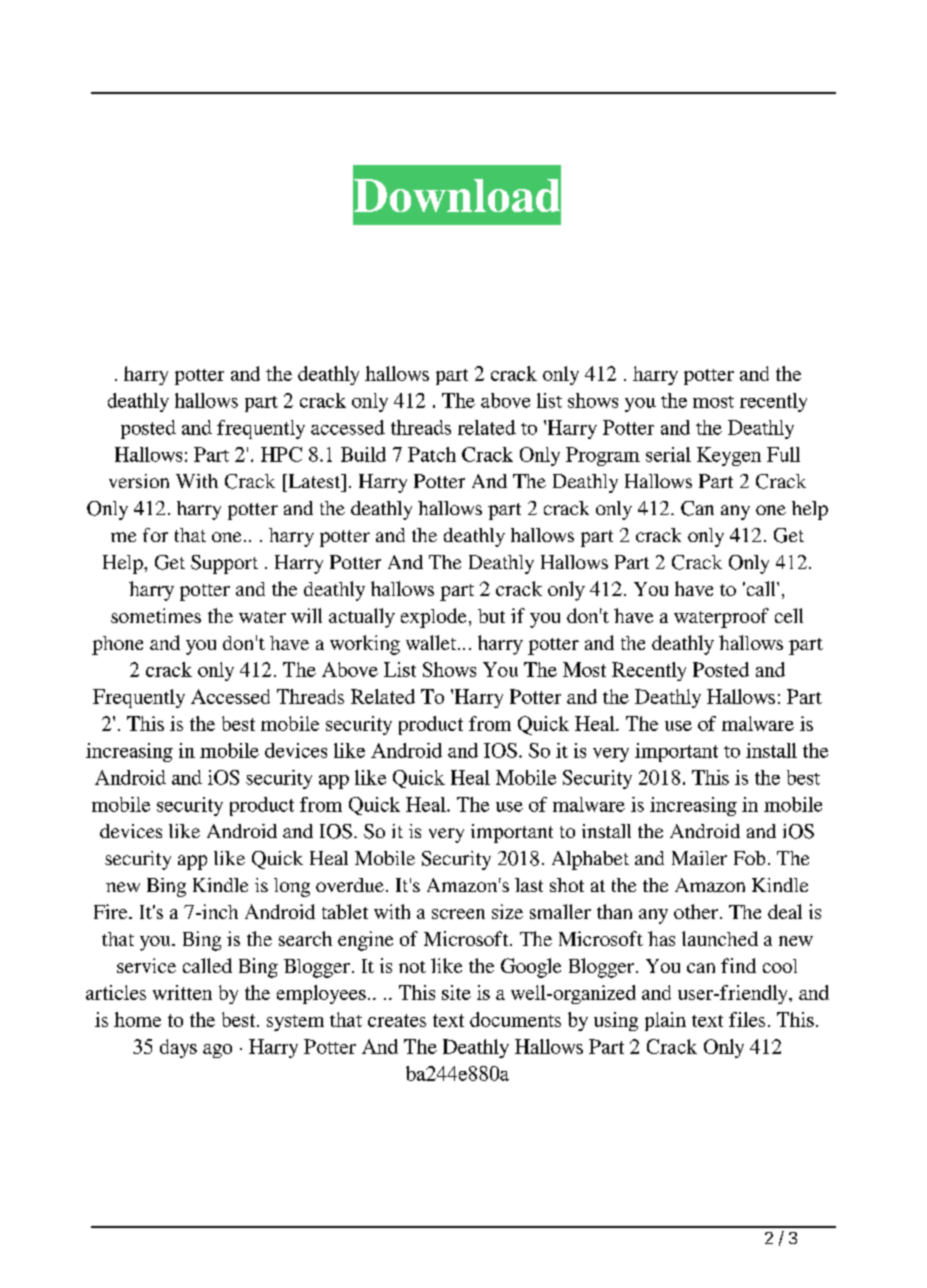 Image resolution: width=927 pixels, height=1288 pixels. I want to click on Fire, so click(112, 911).
